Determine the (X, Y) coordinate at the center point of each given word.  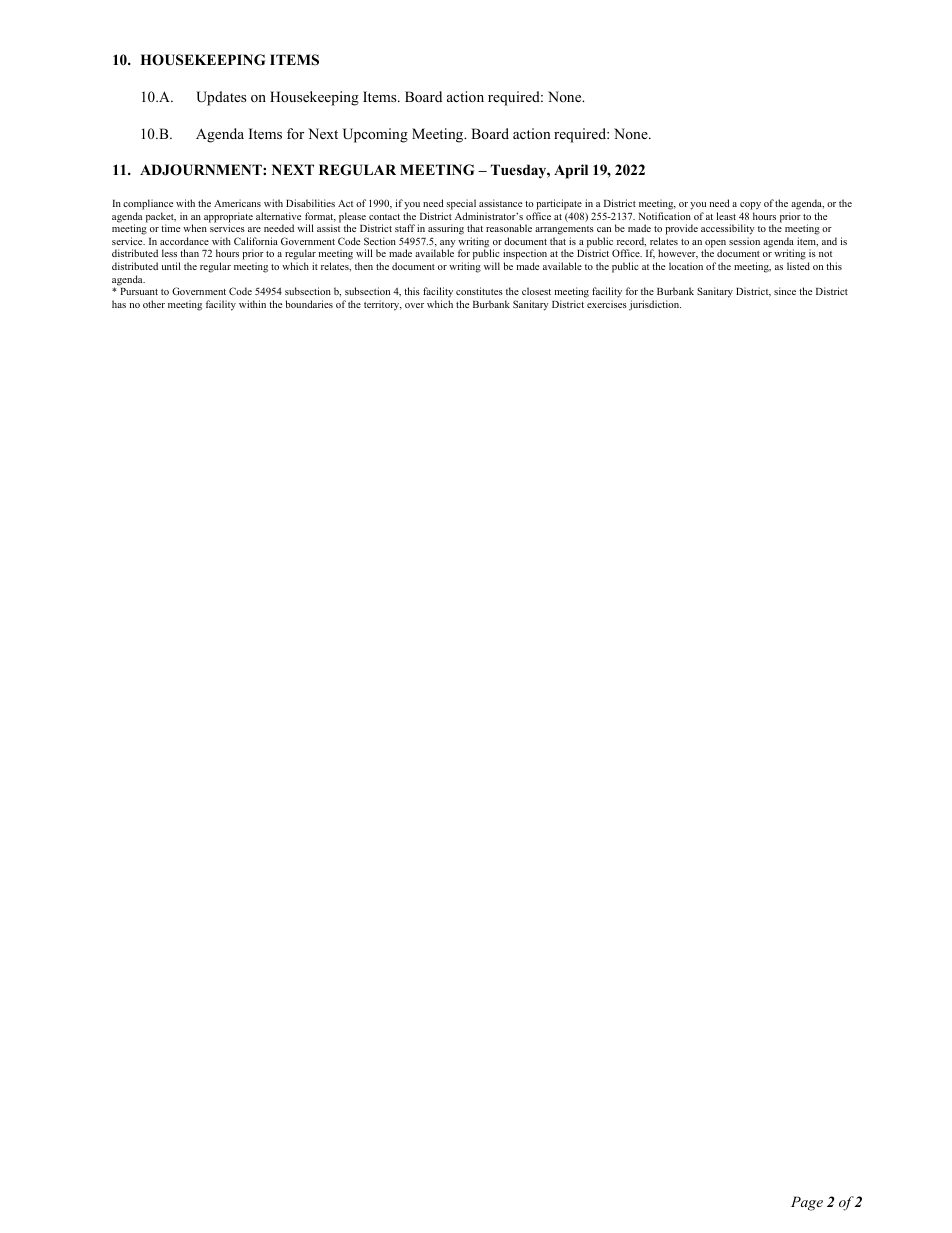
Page (807, 1203)
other (154, 304)
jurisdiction (655, 305)
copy (750, 207)
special (462, 206)
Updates (221, 98)
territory (383, 305)
